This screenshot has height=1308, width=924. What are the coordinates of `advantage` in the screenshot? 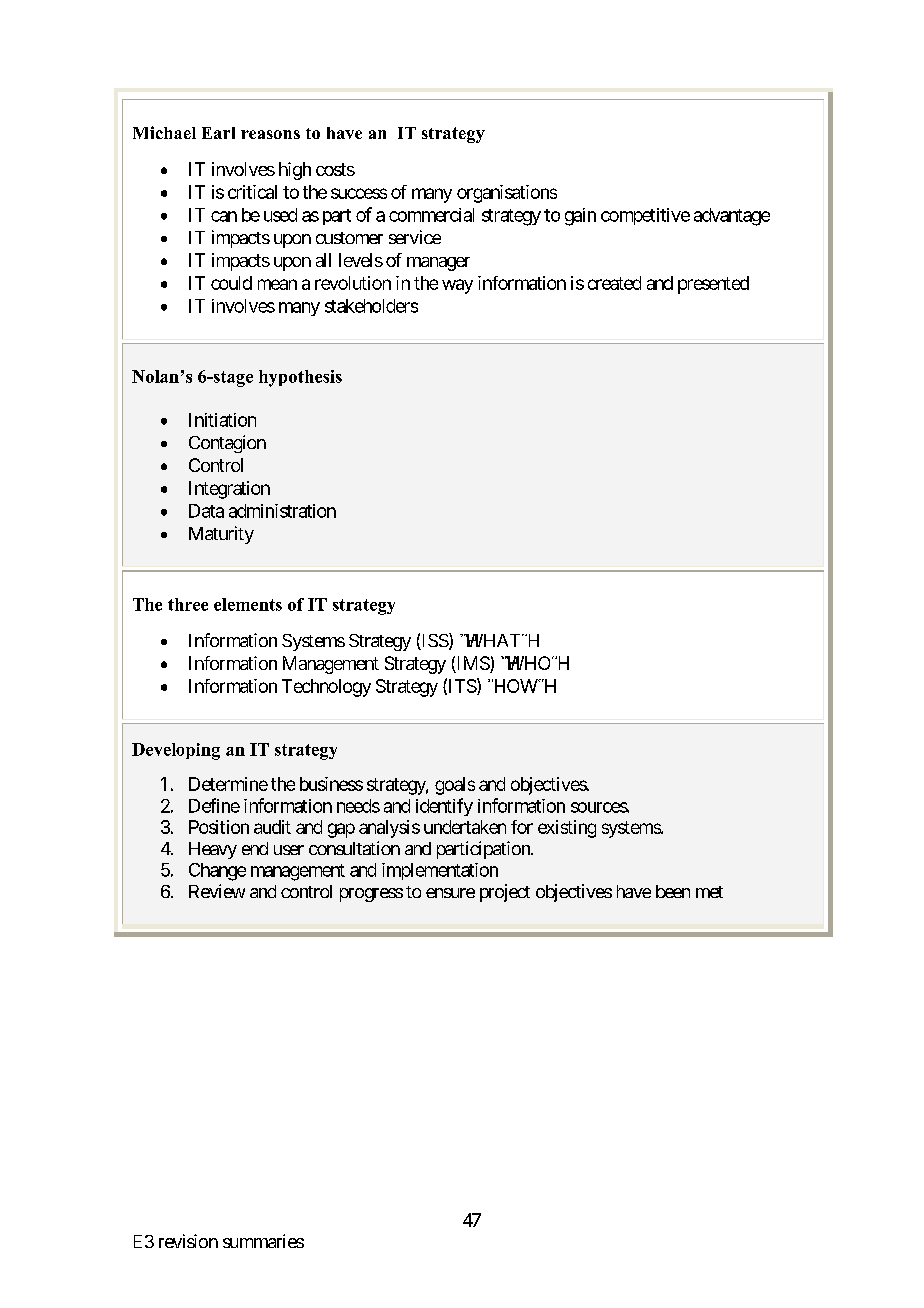 It's located at (732, 217).
